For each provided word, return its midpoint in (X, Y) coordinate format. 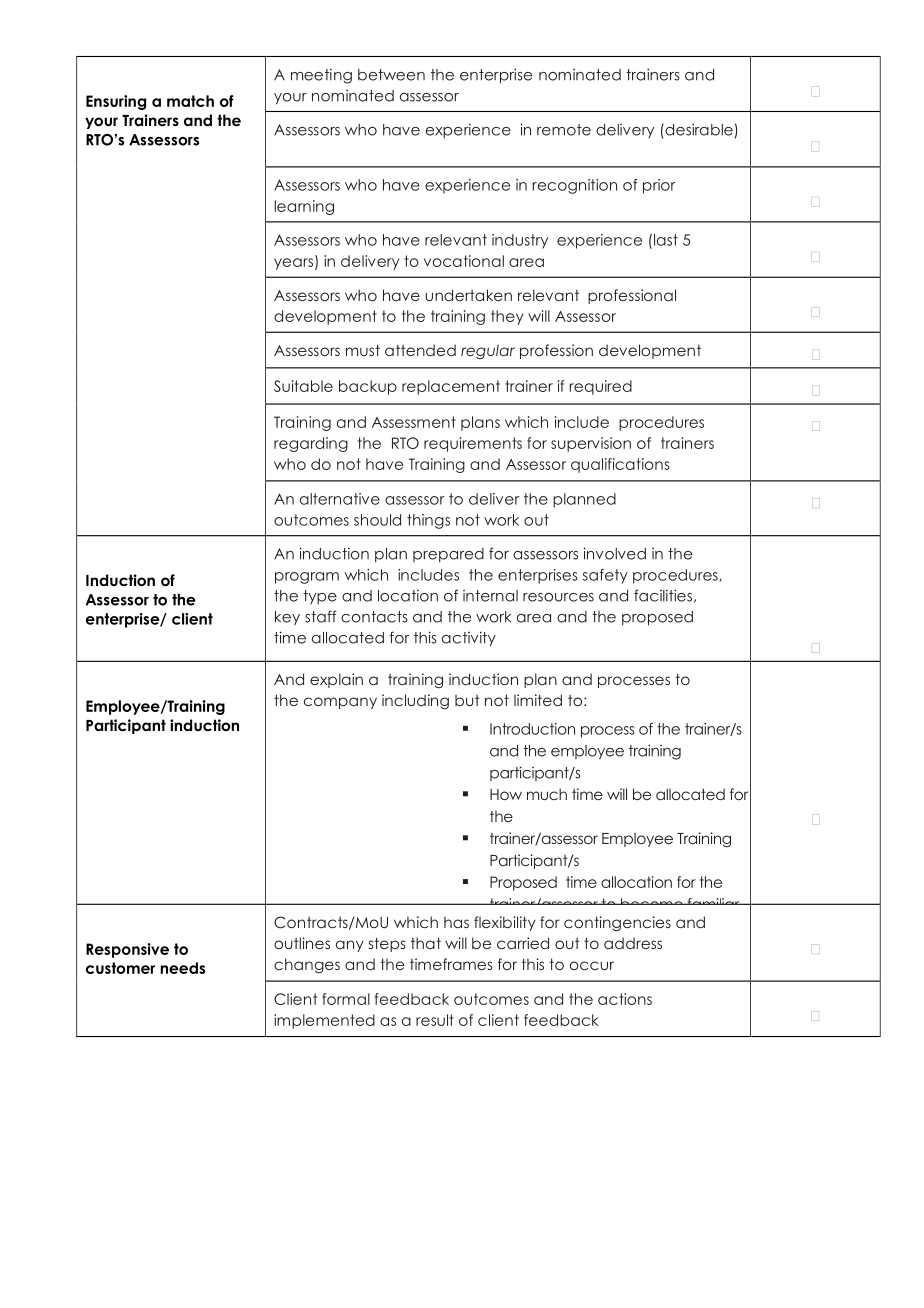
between (391, 75)
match (190, 101)
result (435, 1020)
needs (182, 968)
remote (564, 130)
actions (625, 999)
